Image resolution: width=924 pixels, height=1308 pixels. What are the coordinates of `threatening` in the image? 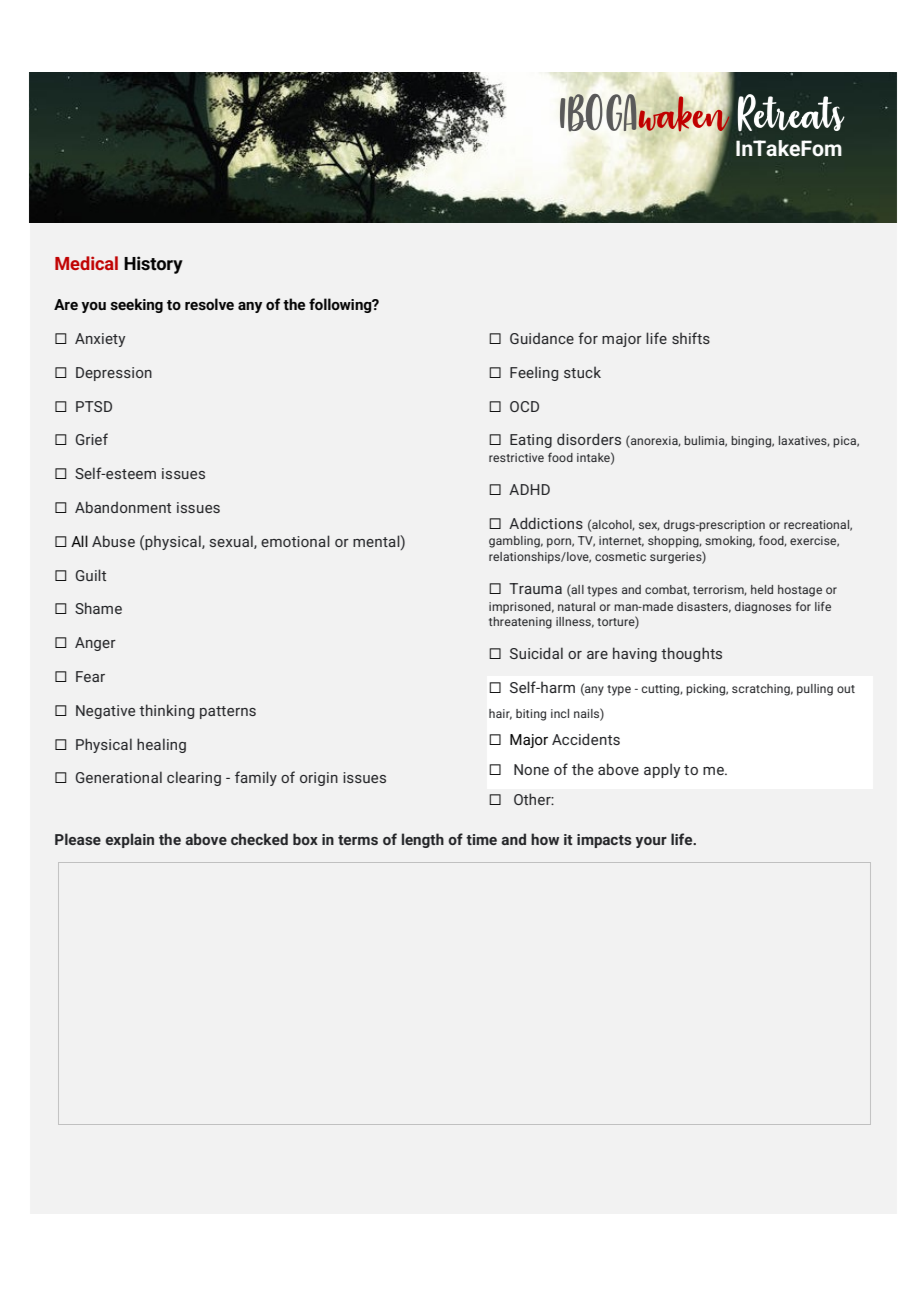 It's located at (520, 623).
